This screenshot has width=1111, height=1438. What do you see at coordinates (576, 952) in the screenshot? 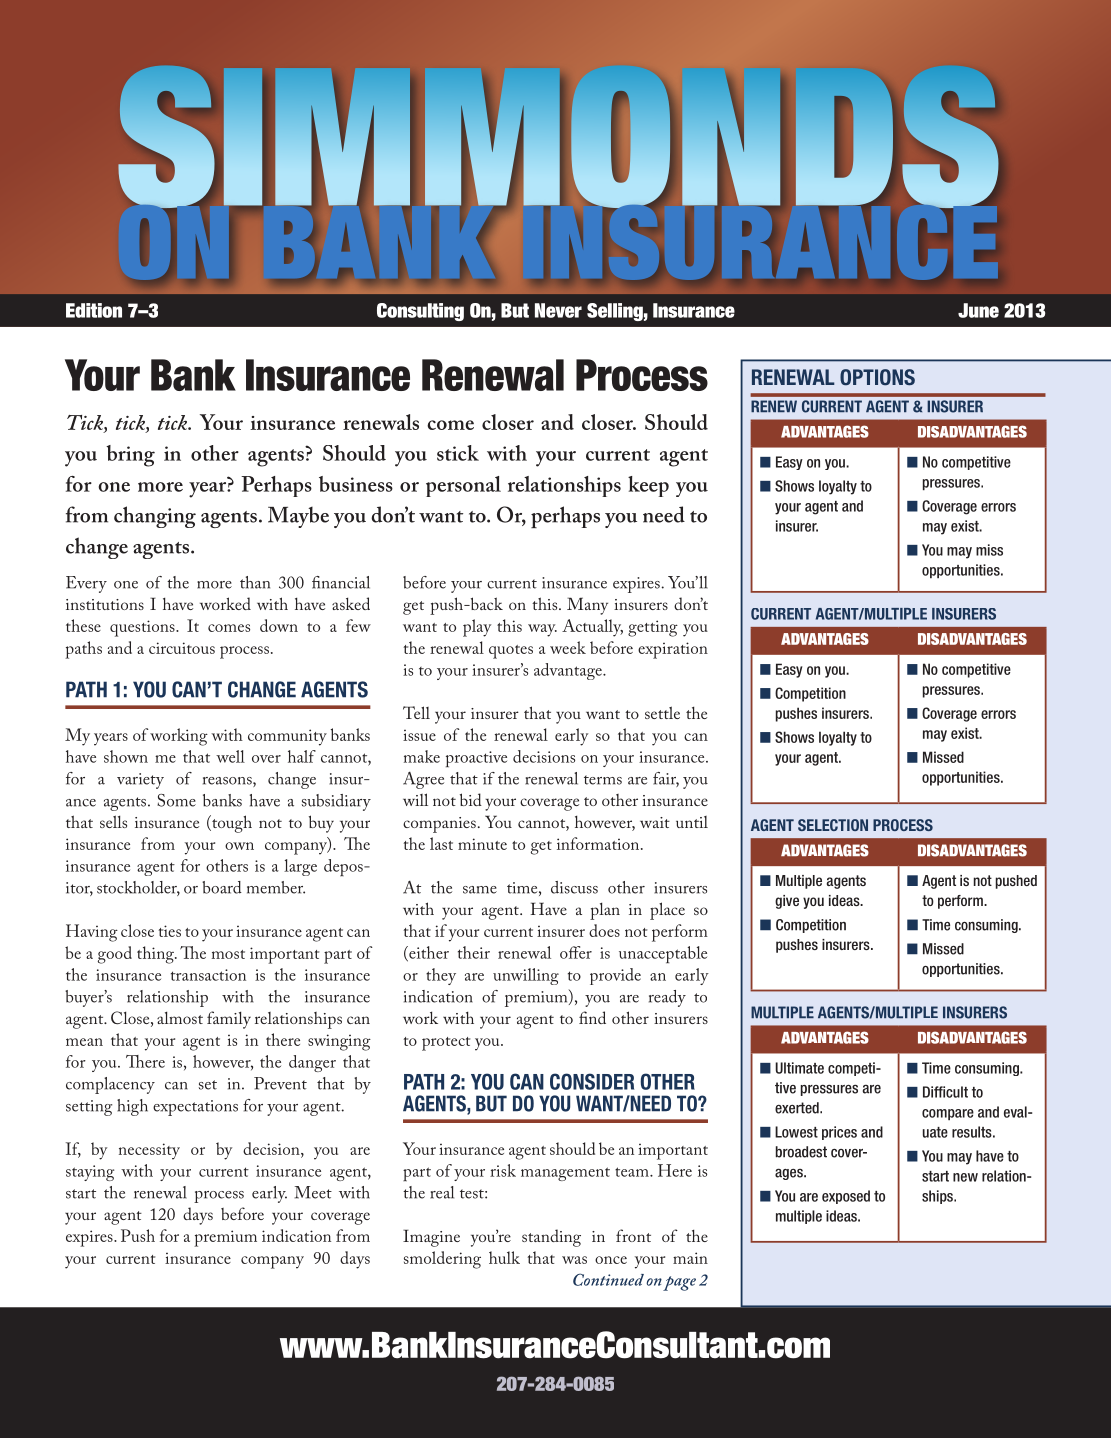
I see `offer` at bounding box center [576, 952].
